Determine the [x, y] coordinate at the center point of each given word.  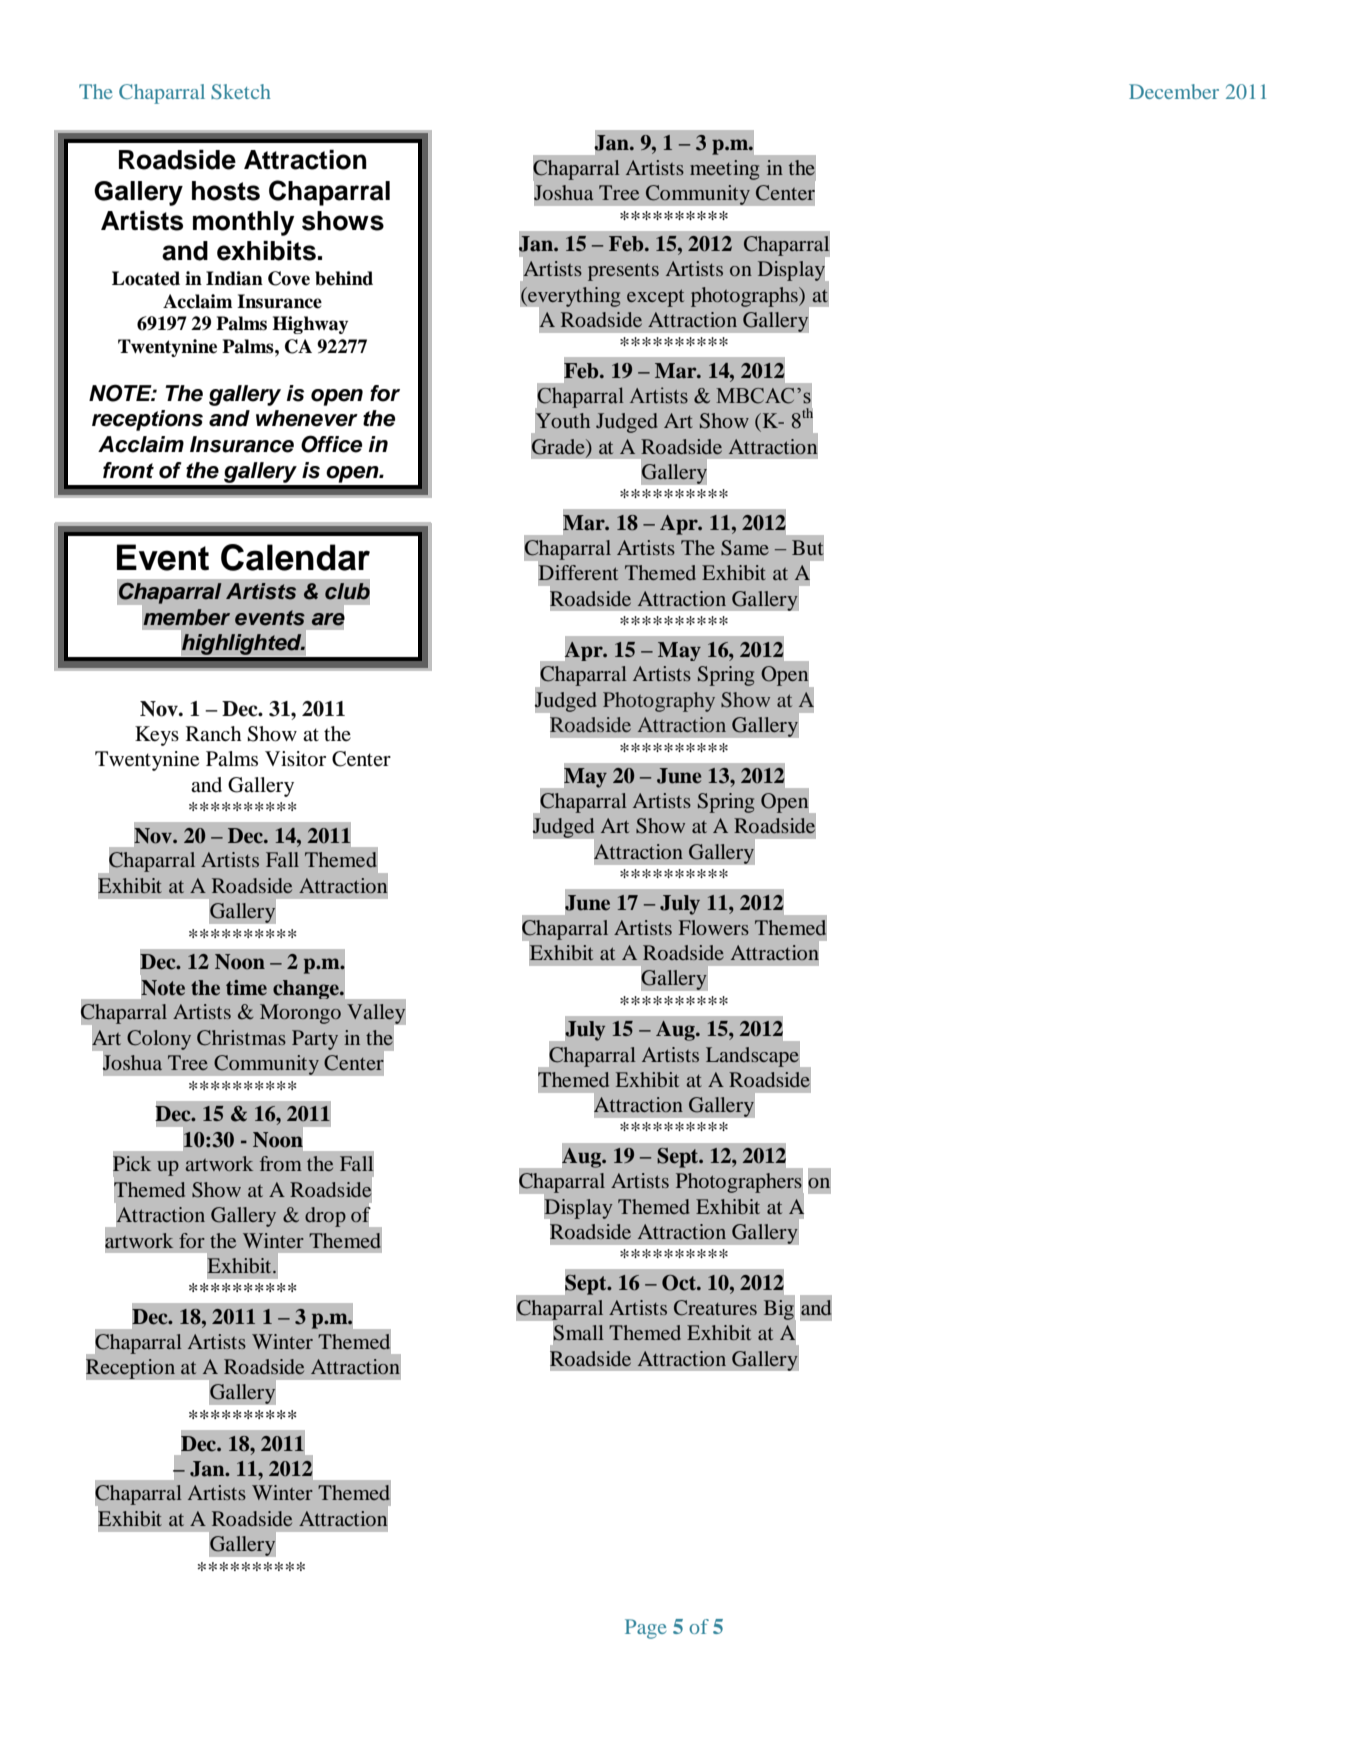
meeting [724, 170]
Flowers [714, 927]
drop [325, 1217]
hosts [226, 191]
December [1174, 91]
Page [645, 1629]
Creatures [715, 1308]
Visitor [295, 759]
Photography [659, 702]
